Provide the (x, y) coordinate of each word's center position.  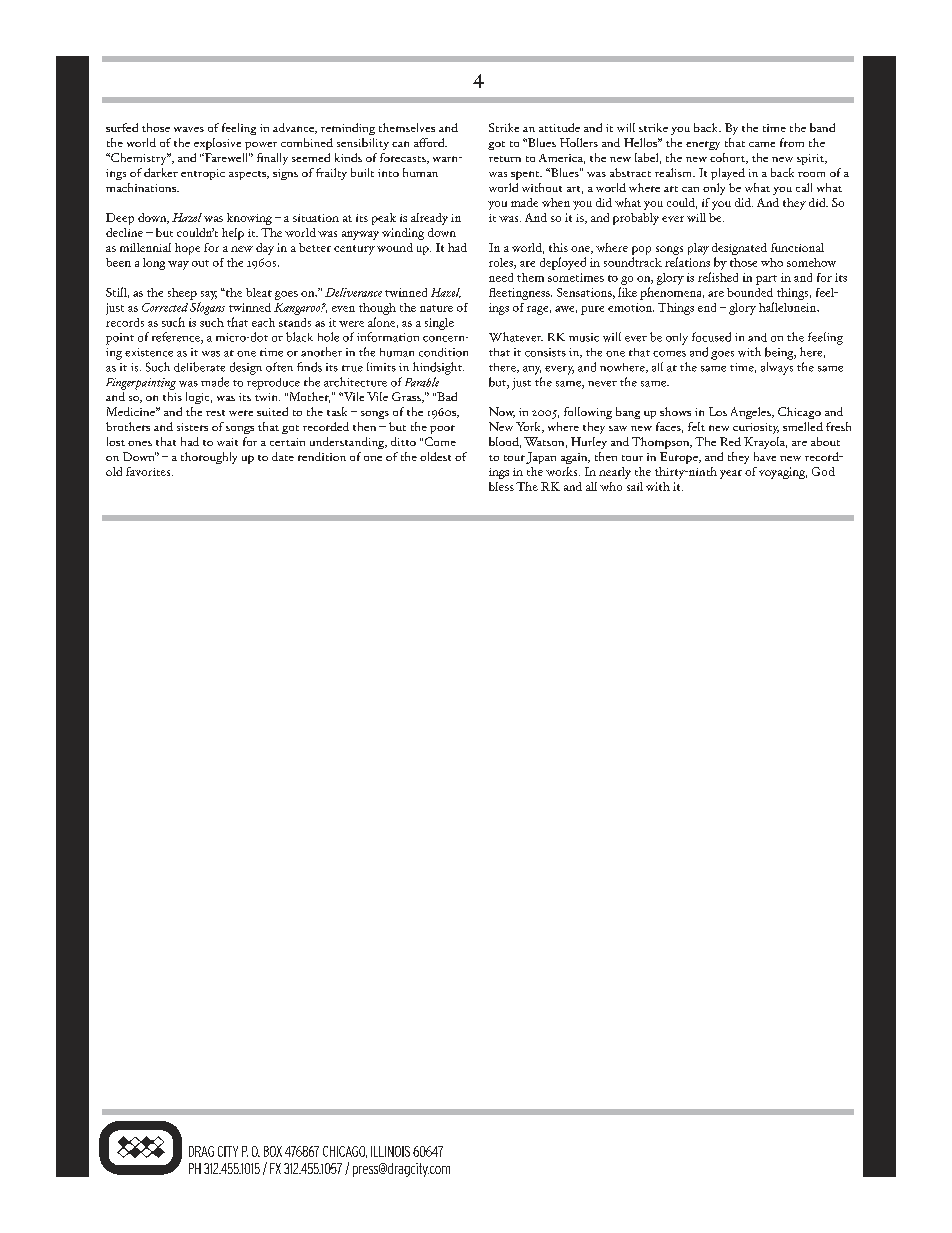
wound (395, 247)
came (762, 144)
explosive (217, 144)
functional (797, 247)
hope (187, 249)
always (777, 368)
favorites (149, 471)
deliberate (199, 367)
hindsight (438, 368)
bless (501, 486)
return (505, 159)
